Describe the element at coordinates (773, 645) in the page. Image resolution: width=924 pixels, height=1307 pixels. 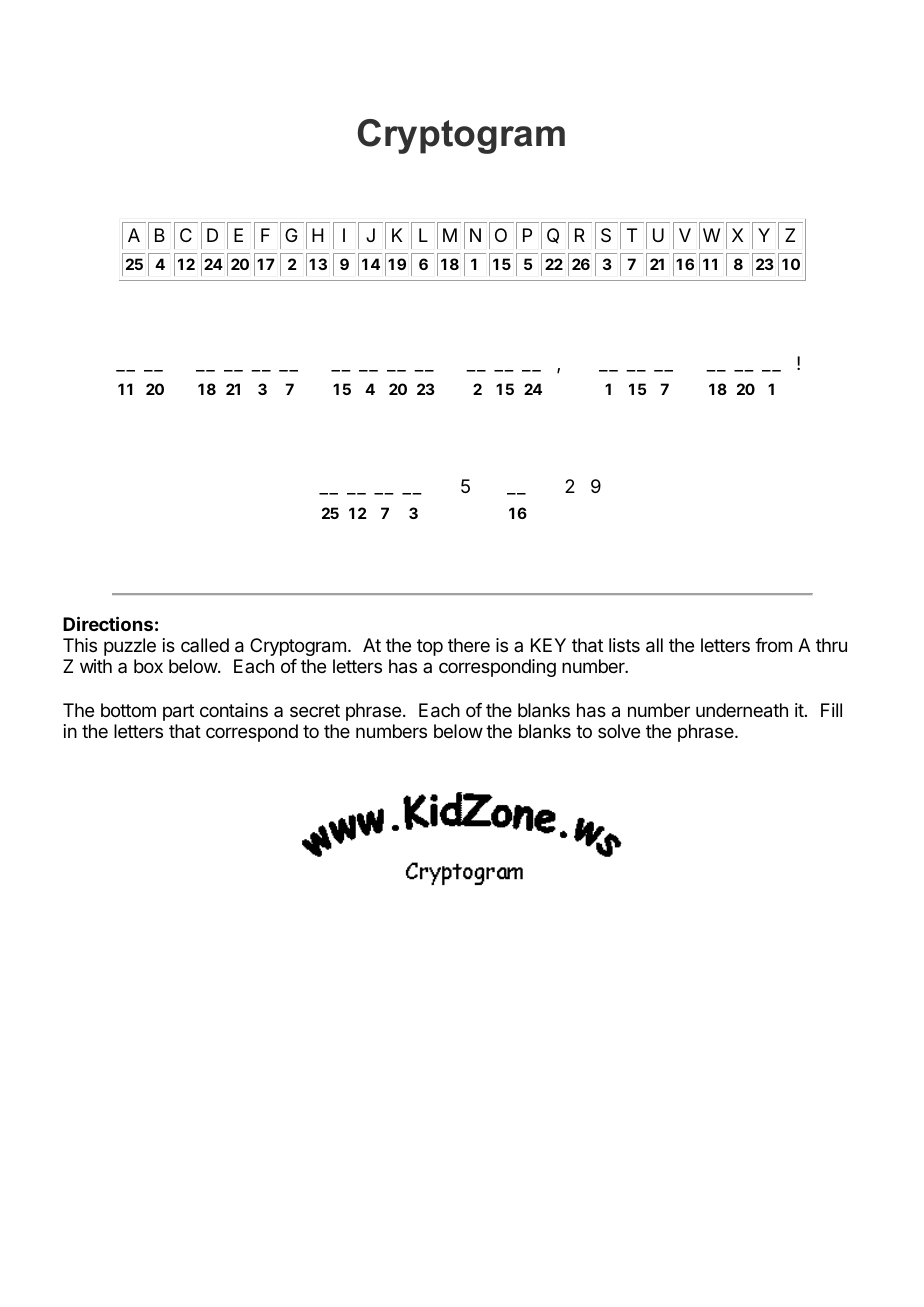
I see `from` at that location.
